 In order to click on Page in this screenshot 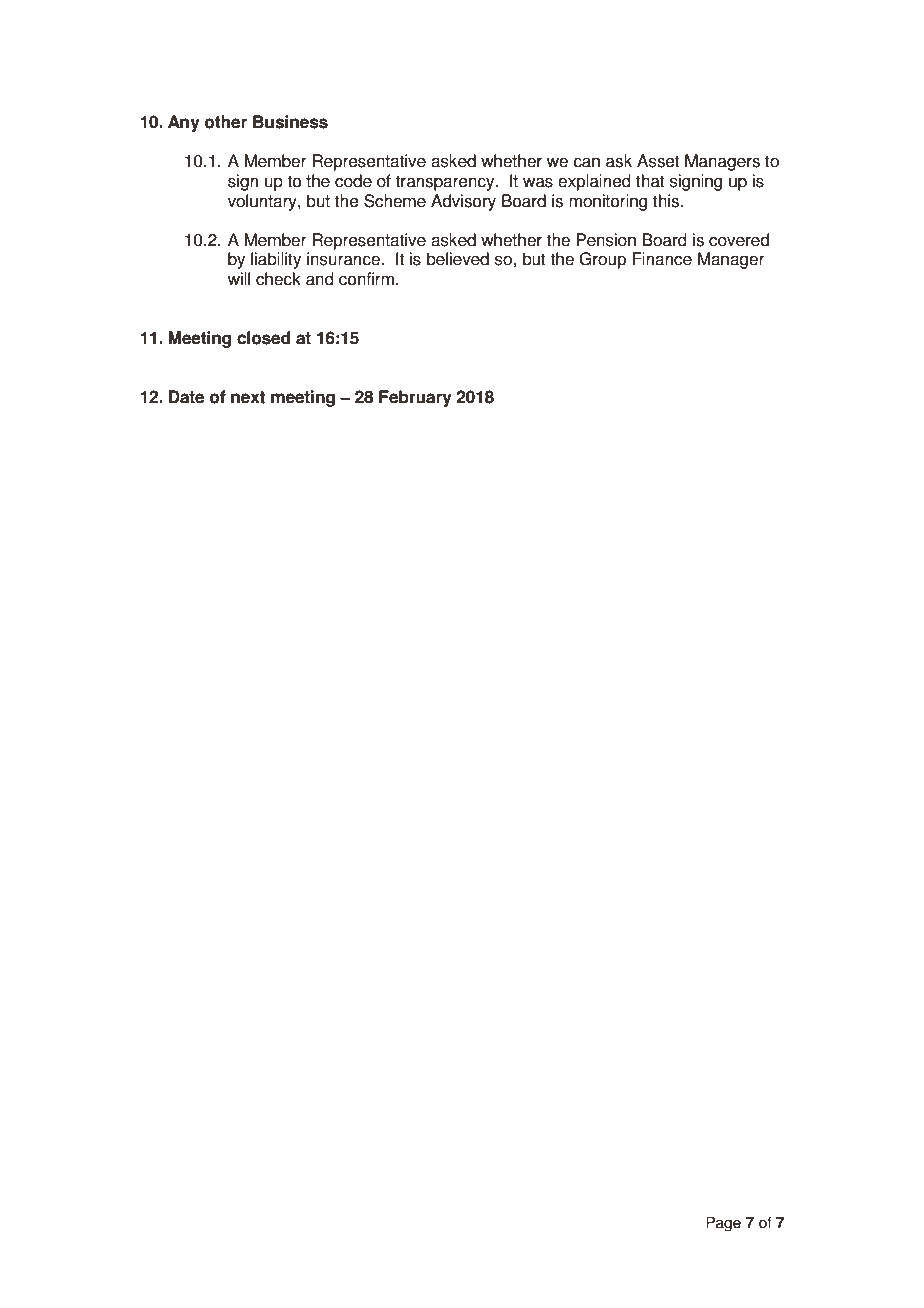, I will do `click(723, 1224)`.
